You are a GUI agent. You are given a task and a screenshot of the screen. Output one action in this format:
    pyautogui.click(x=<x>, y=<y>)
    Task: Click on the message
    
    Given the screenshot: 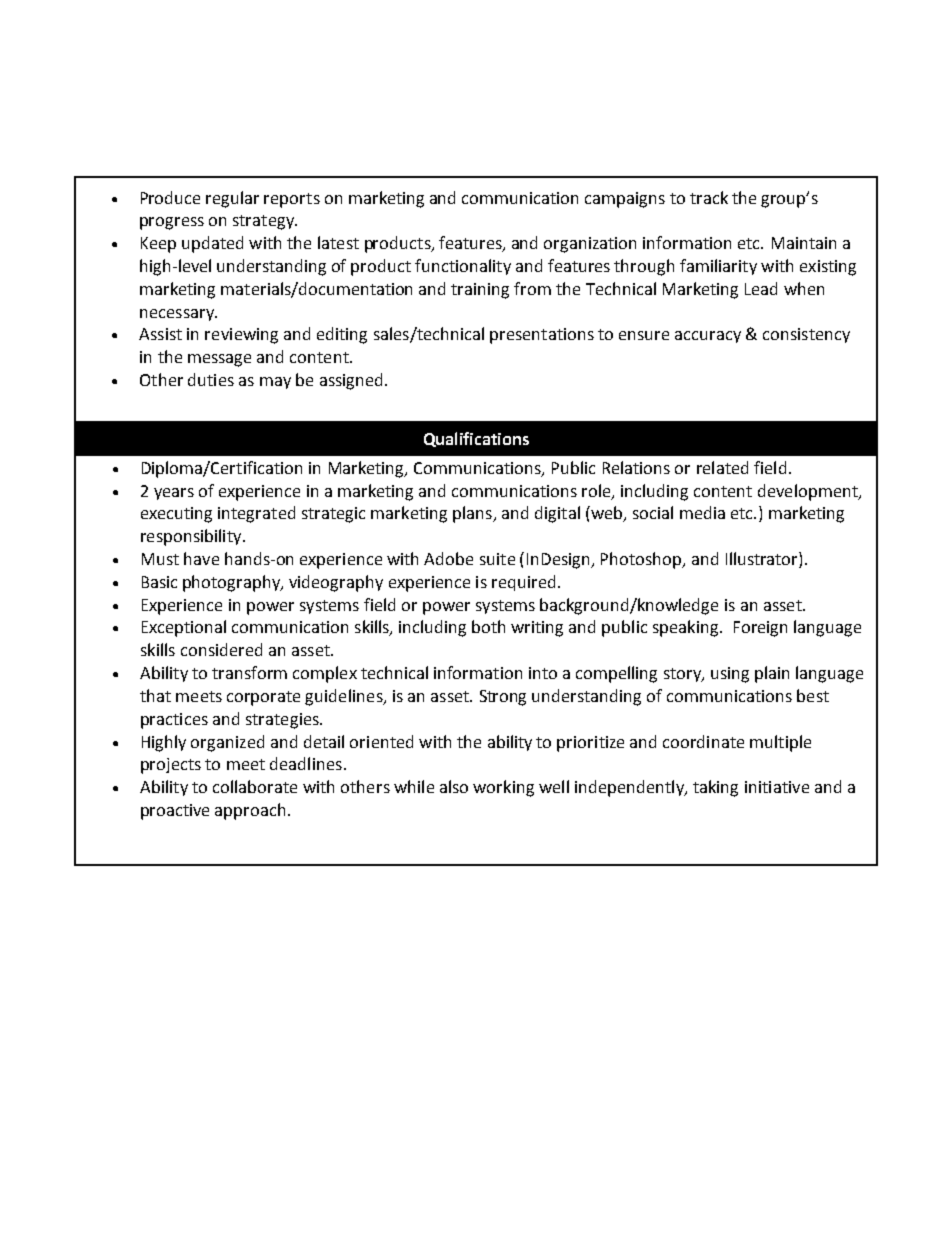 What is the action you would take?
    pyautogui.click(x=219, y=360)
